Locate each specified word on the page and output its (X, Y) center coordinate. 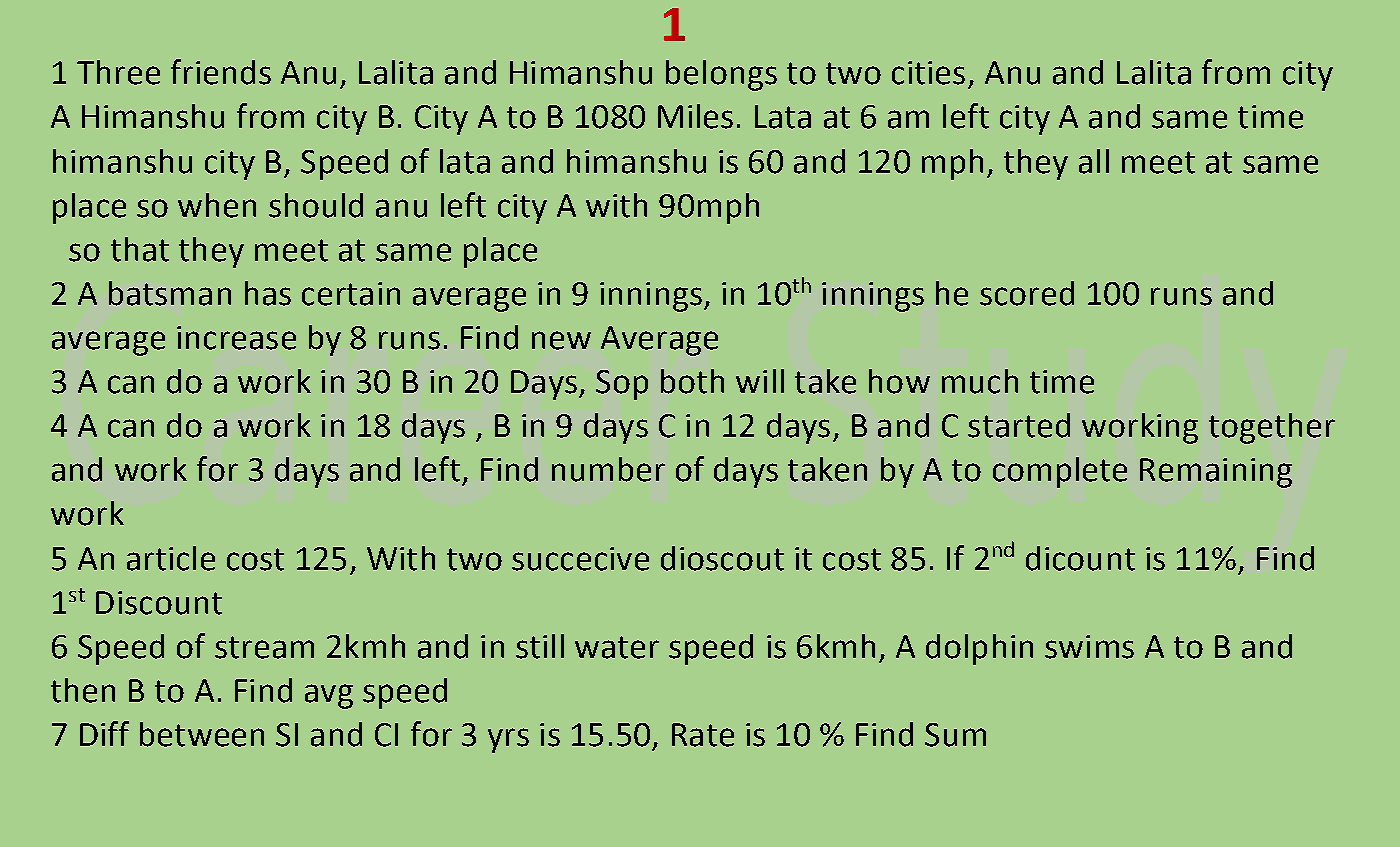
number (608, 469)
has (268, 293)
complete (1060, 472)
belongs (721, 75)
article (171, 558)
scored (1027, 293)
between (202, 734)
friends (221, 72)
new (561, 340)
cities (928, 73)
